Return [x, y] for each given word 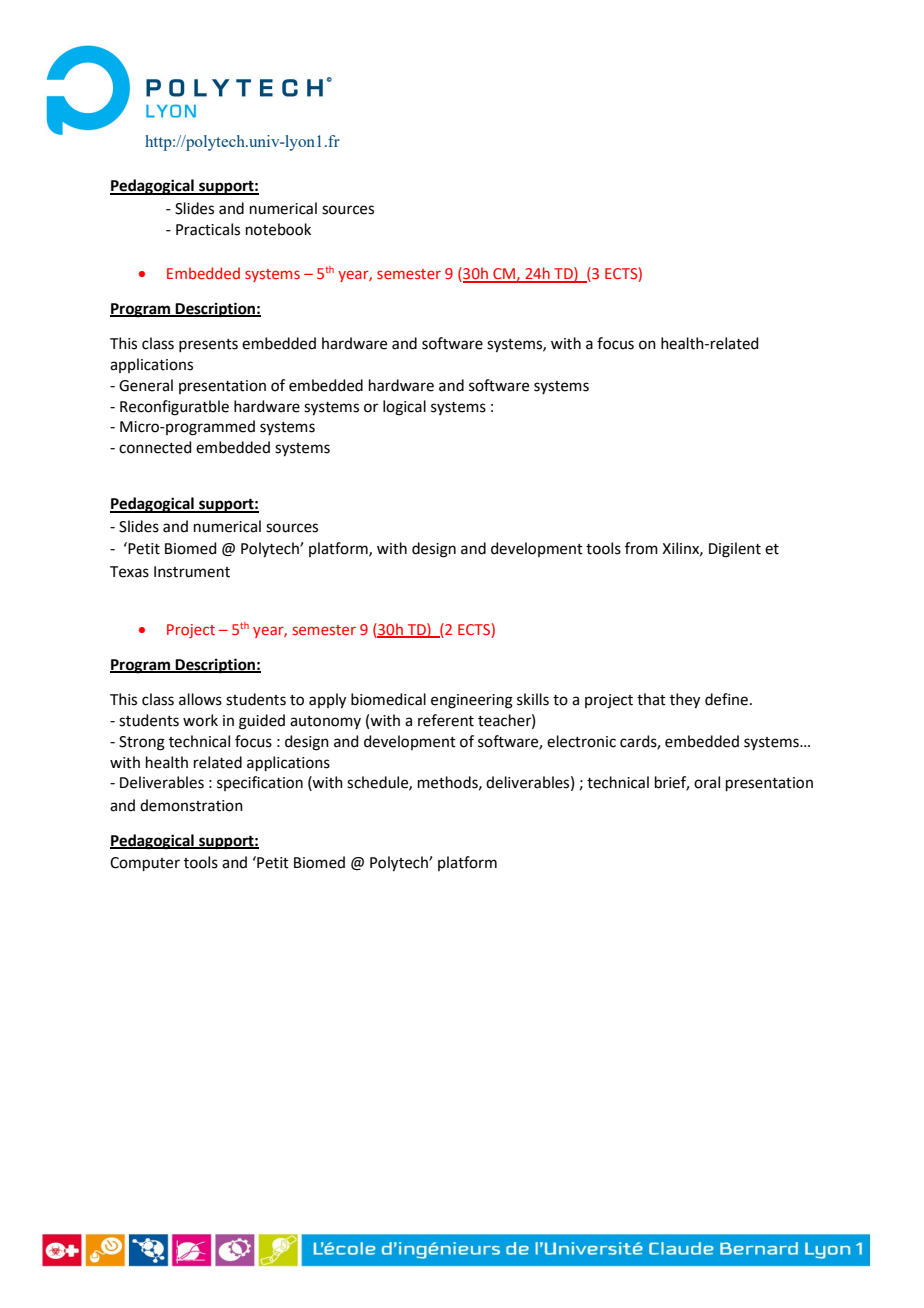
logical [404, 408]
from [641, 548]
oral [707, 782]
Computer [145, 864]
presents [208, 345]
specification [260, 783]
